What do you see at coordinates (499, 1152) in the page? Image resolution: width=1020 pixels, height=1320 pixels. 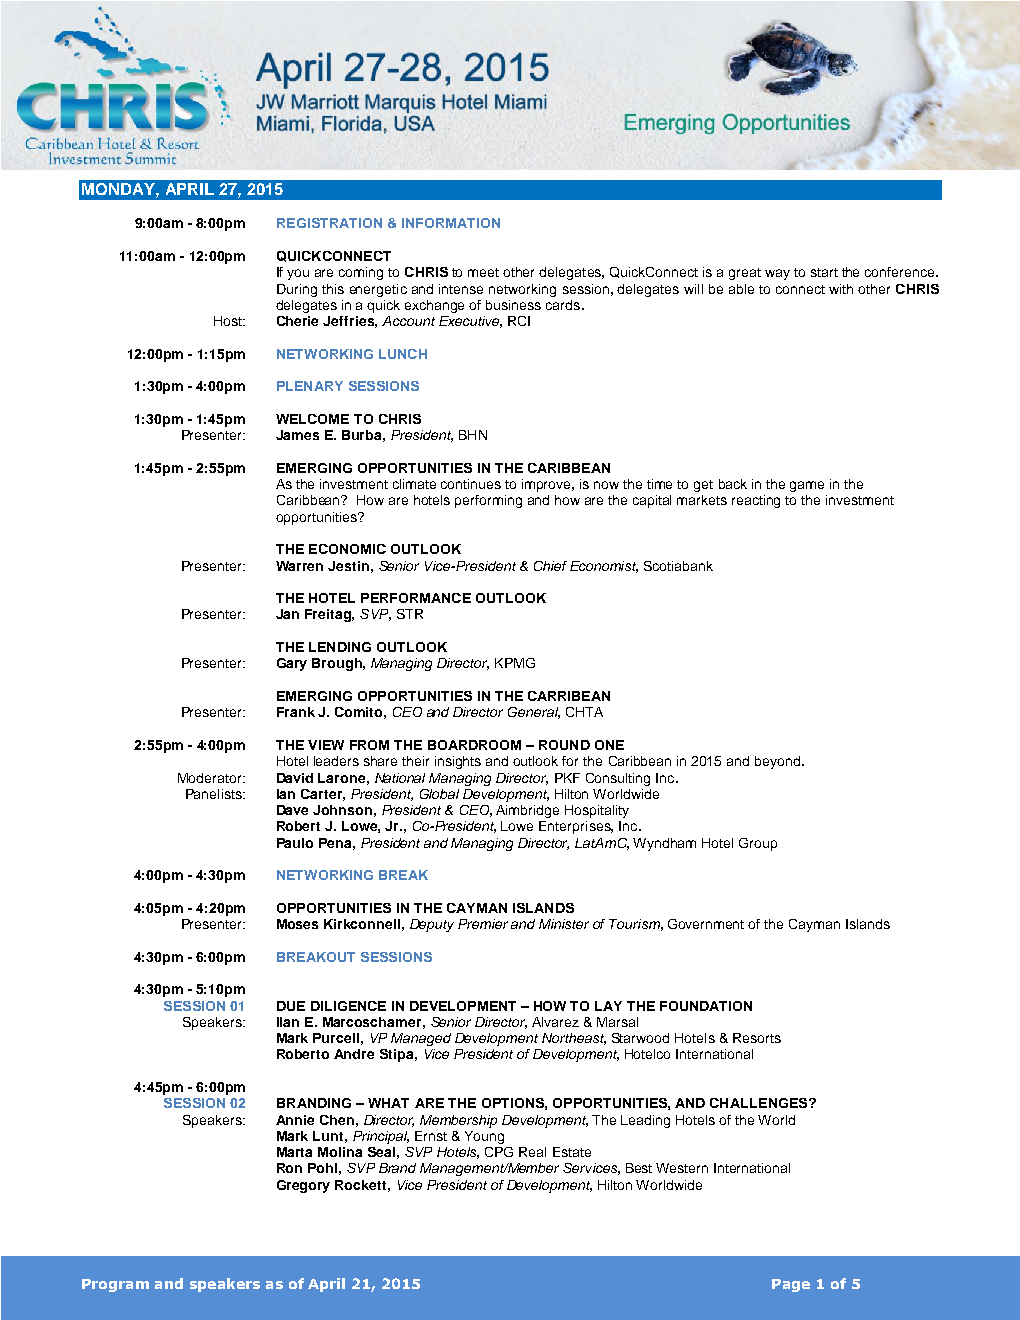 I see `CPG` at bounding box center [499, 1152].
